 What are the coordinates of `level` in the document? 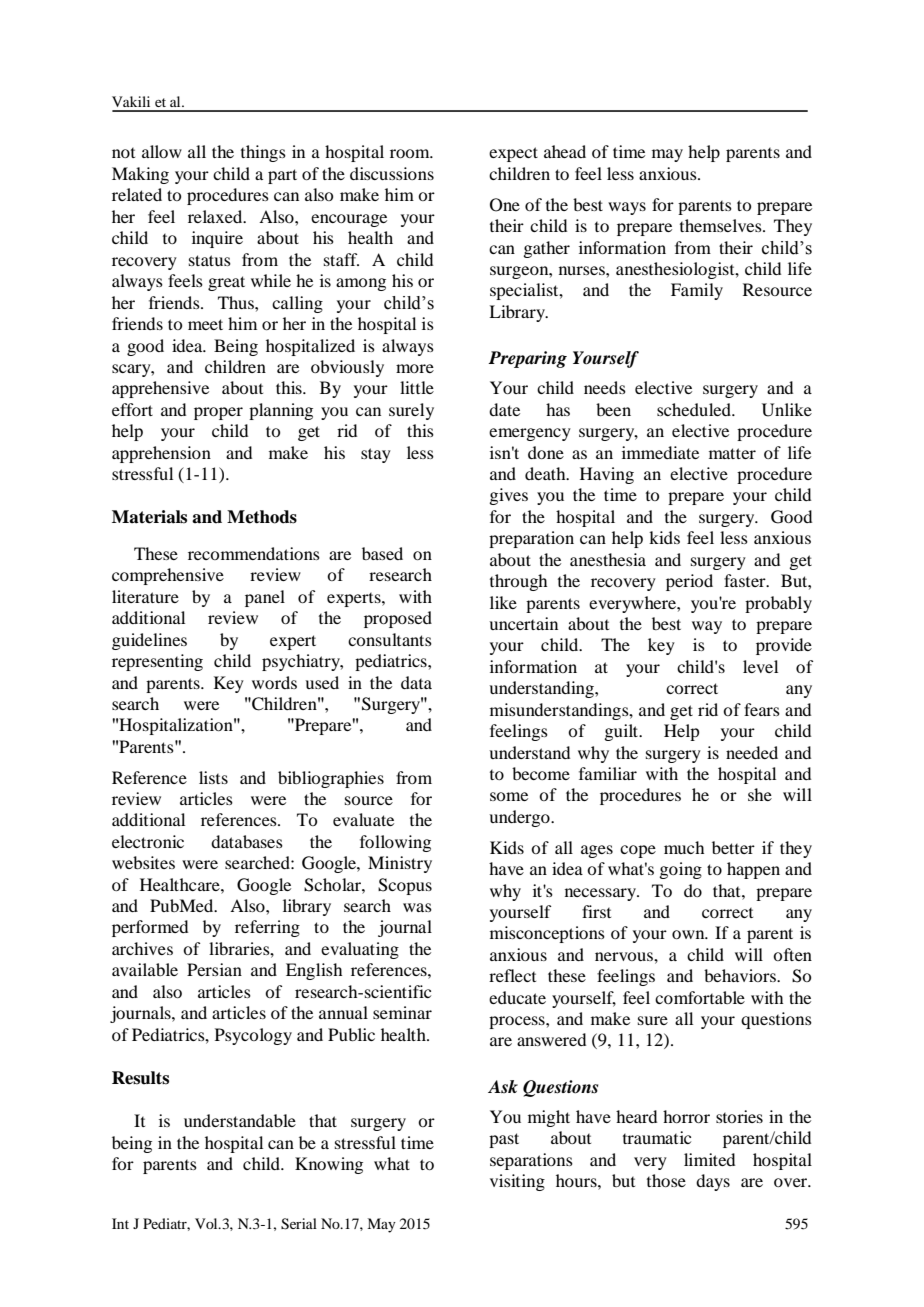 It's located at (760, 666).
